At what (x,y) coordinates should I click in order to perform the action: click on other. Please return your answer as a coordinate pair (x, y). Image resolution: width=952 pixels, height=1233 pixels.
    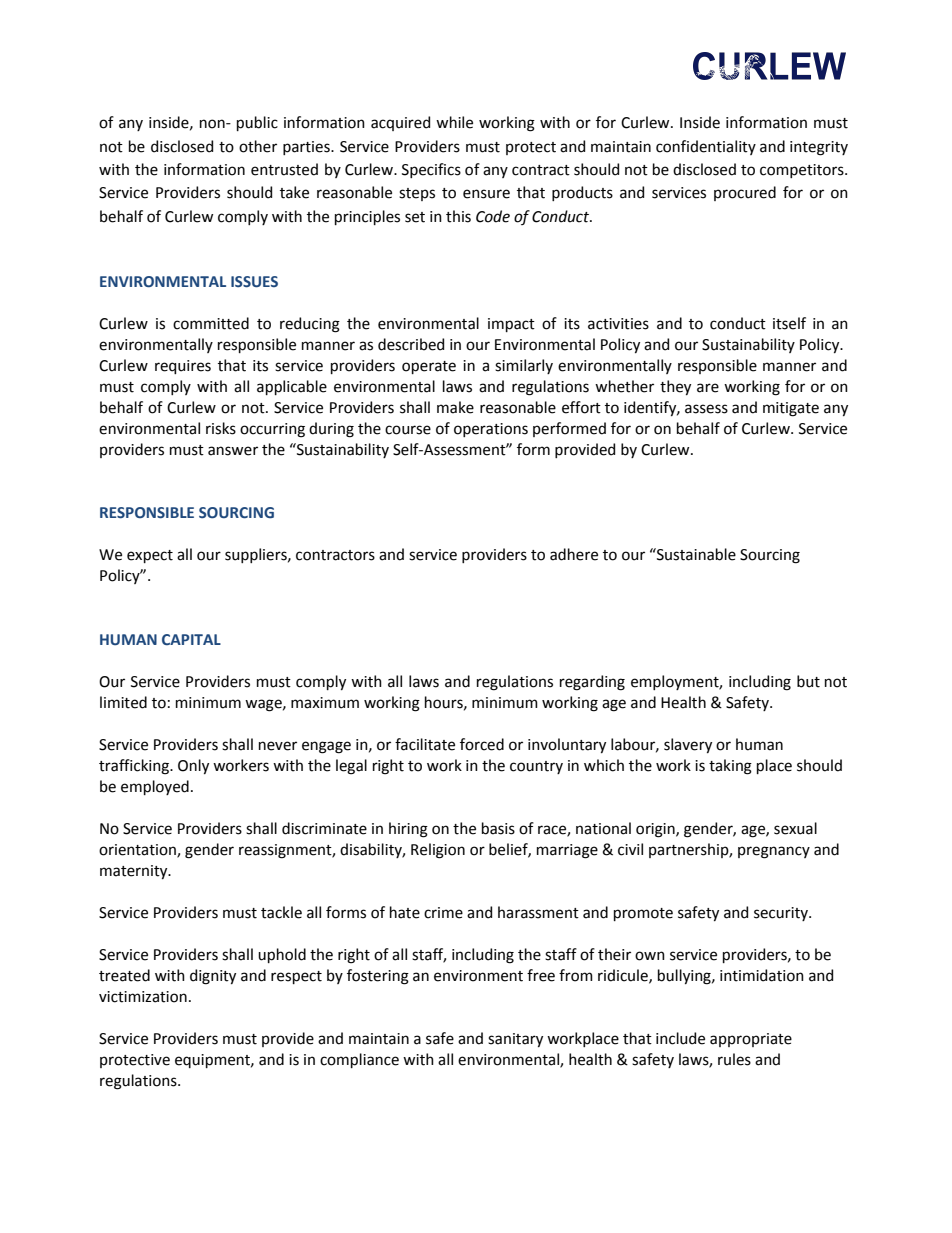
    Looking at the image, I should click on (258, 146).
